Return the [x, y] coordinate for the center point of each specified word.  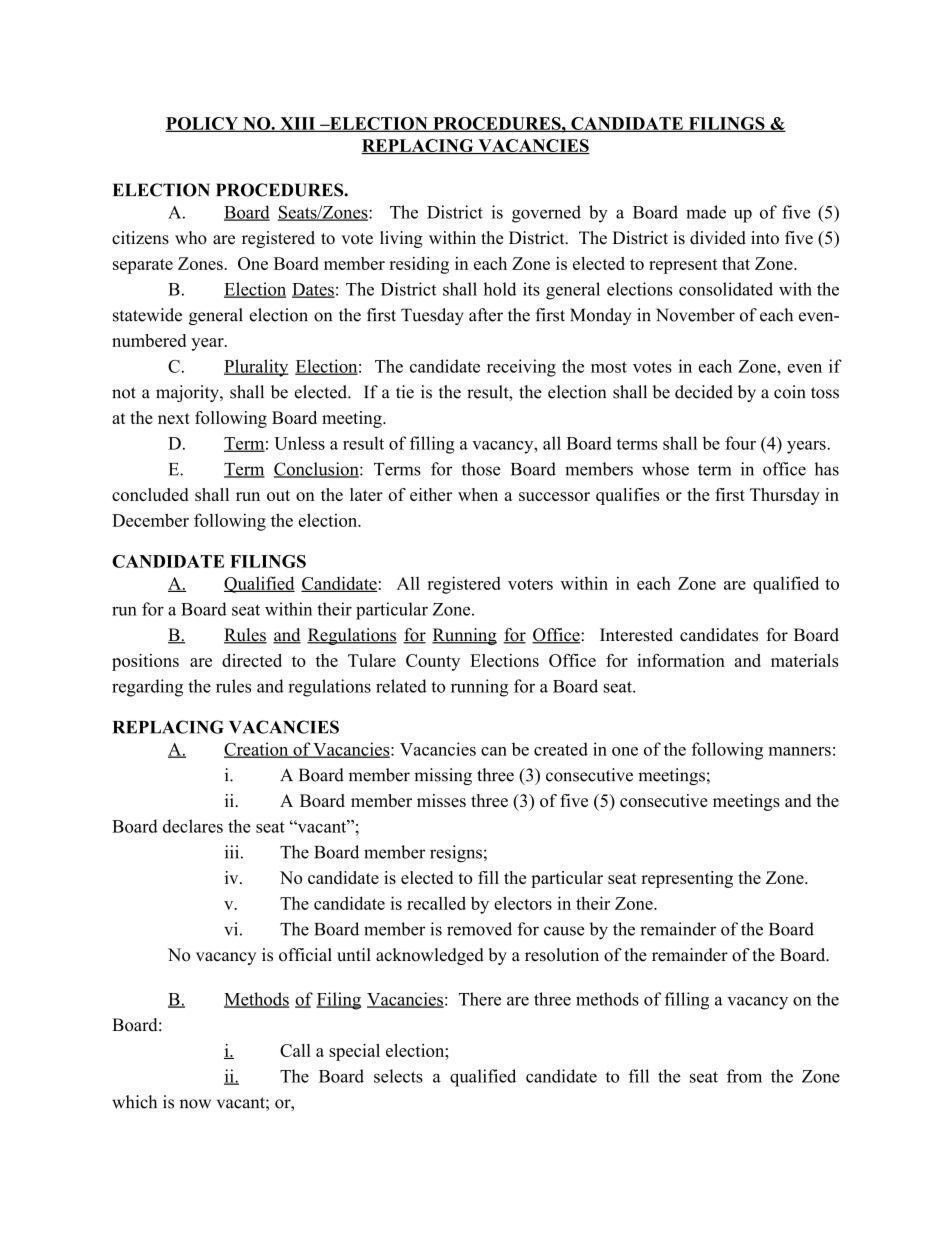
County [433, 662]
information [681, 660]
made [706, 212]
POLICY [202, 124]
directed [252, 660]
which [134, 1102]
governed [546, 214]
